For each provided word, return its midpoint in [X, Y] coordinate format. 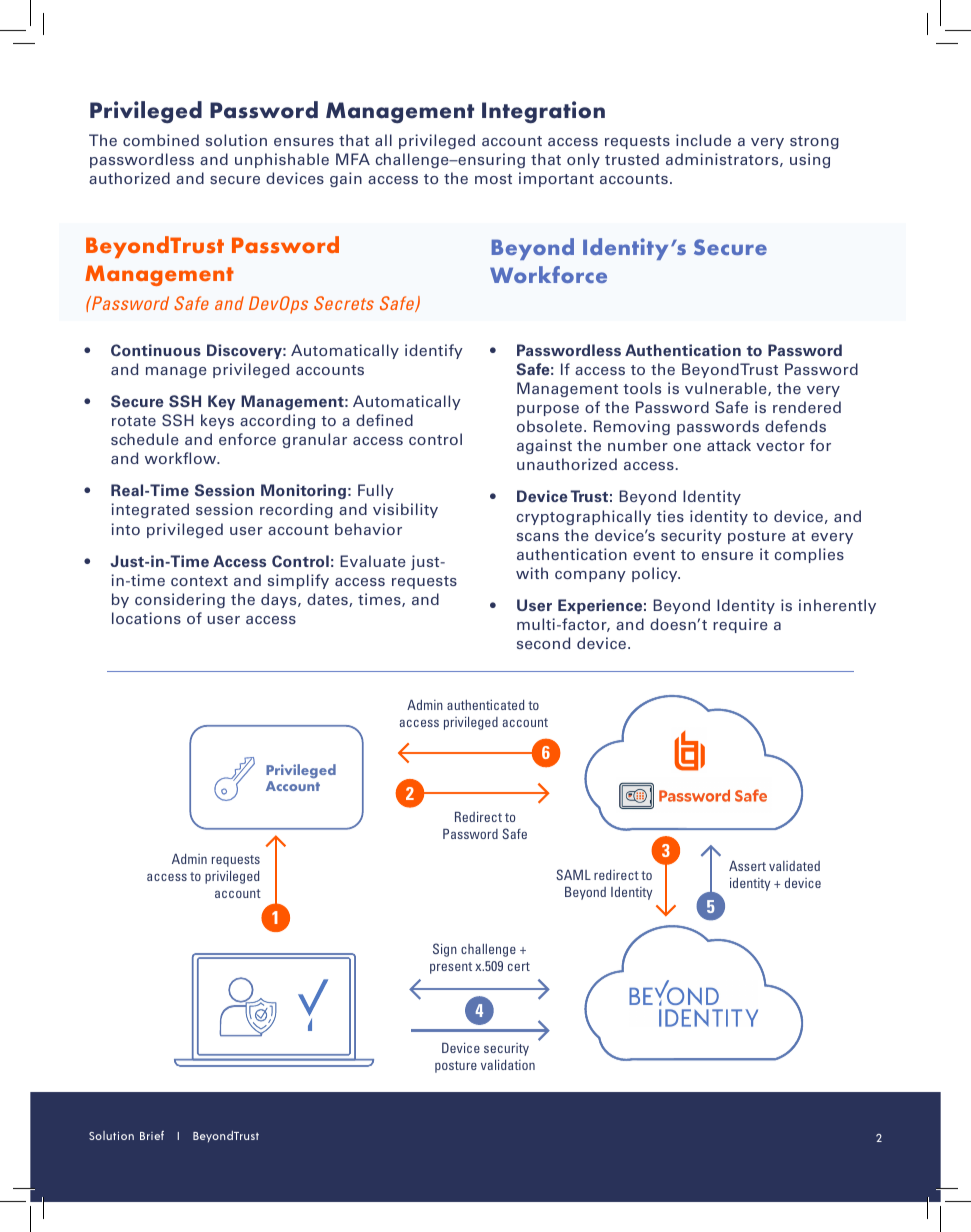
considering [180, 600]
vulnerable [727, 389]
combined [161, 140]
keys [217, 421]
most [493, 179]
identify [434, 351]
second [543, 643]
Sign [445, 950]
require [740, 625]
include [703, 140]
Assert [747, 866]
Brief [152, 1135]
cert [519, 966]
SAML [573, 874]
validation [508, 1065]
